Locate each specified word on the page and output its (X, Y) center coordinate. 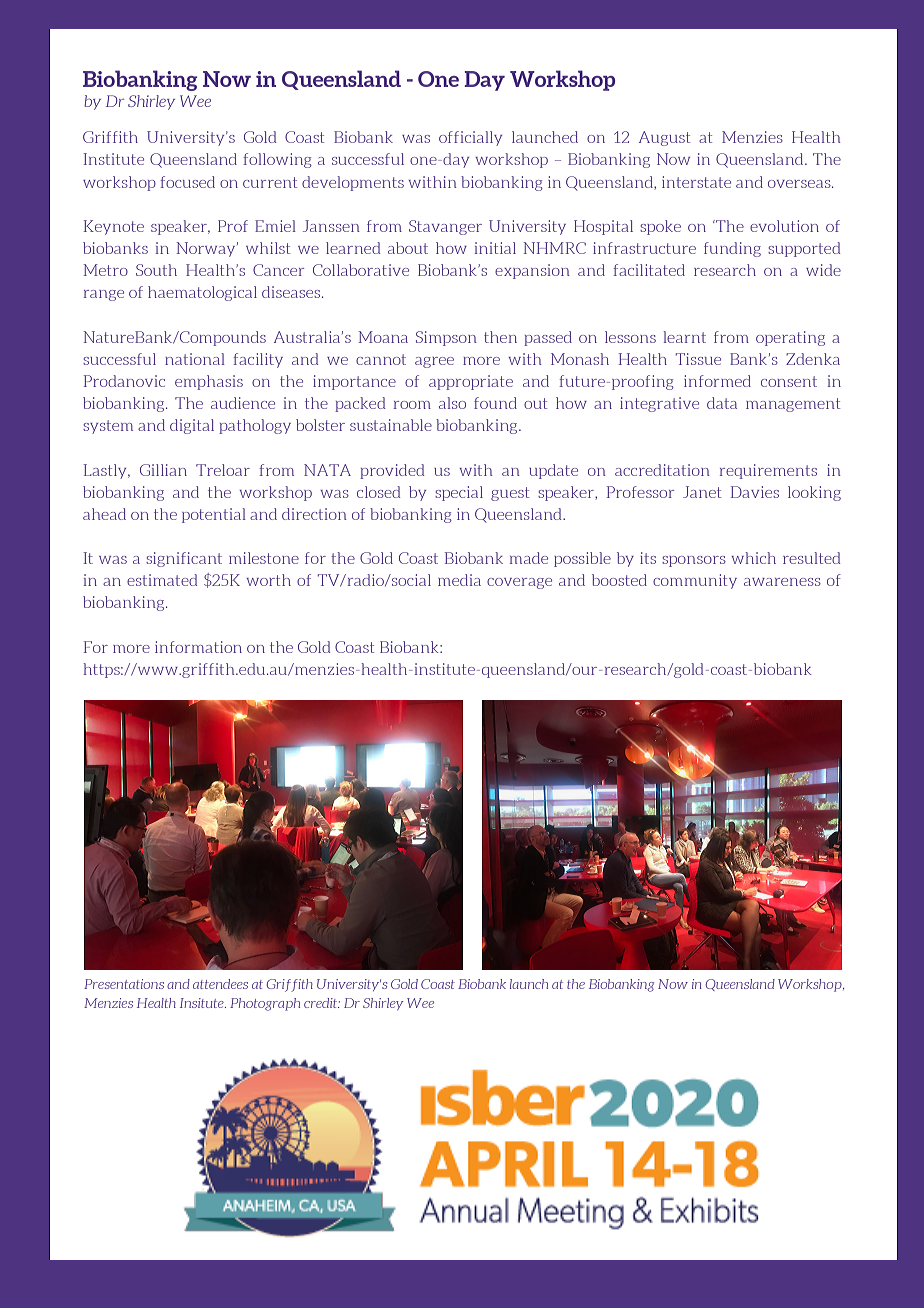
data (722, 403)
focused (187, 182)
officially (470, 138)
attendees (220, 984)
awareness (782, 582)
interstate (696, 182)
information (198, 647)
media (459, 580)
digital (192, 426)
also (452, 403)
